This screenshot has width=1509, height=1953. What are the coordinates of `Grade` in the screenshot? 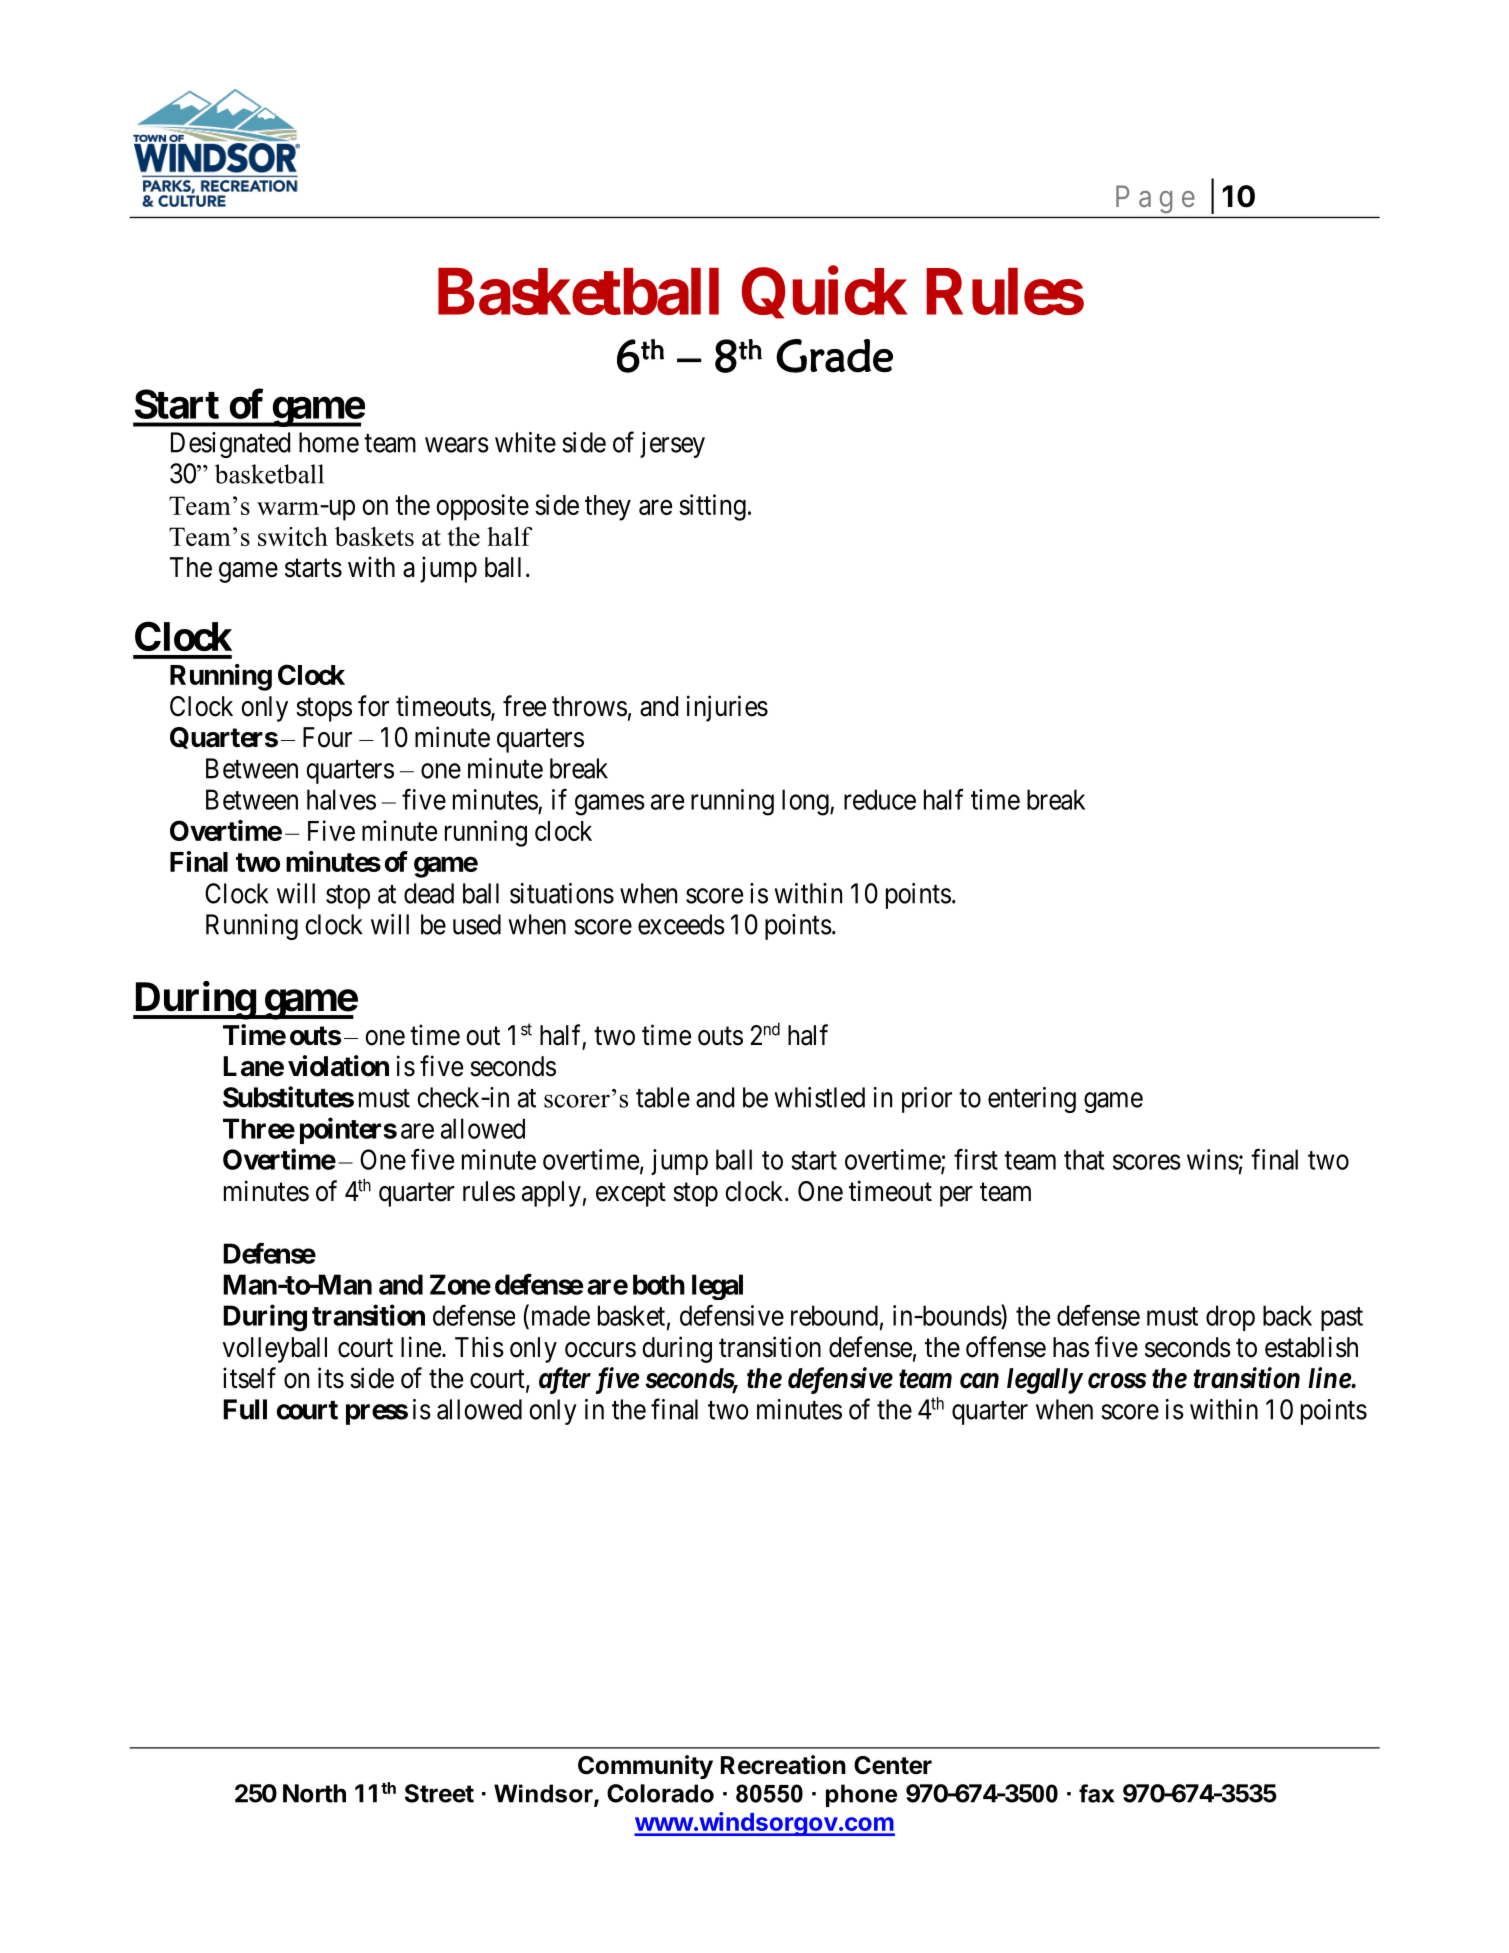 It's located at (834, 356).
